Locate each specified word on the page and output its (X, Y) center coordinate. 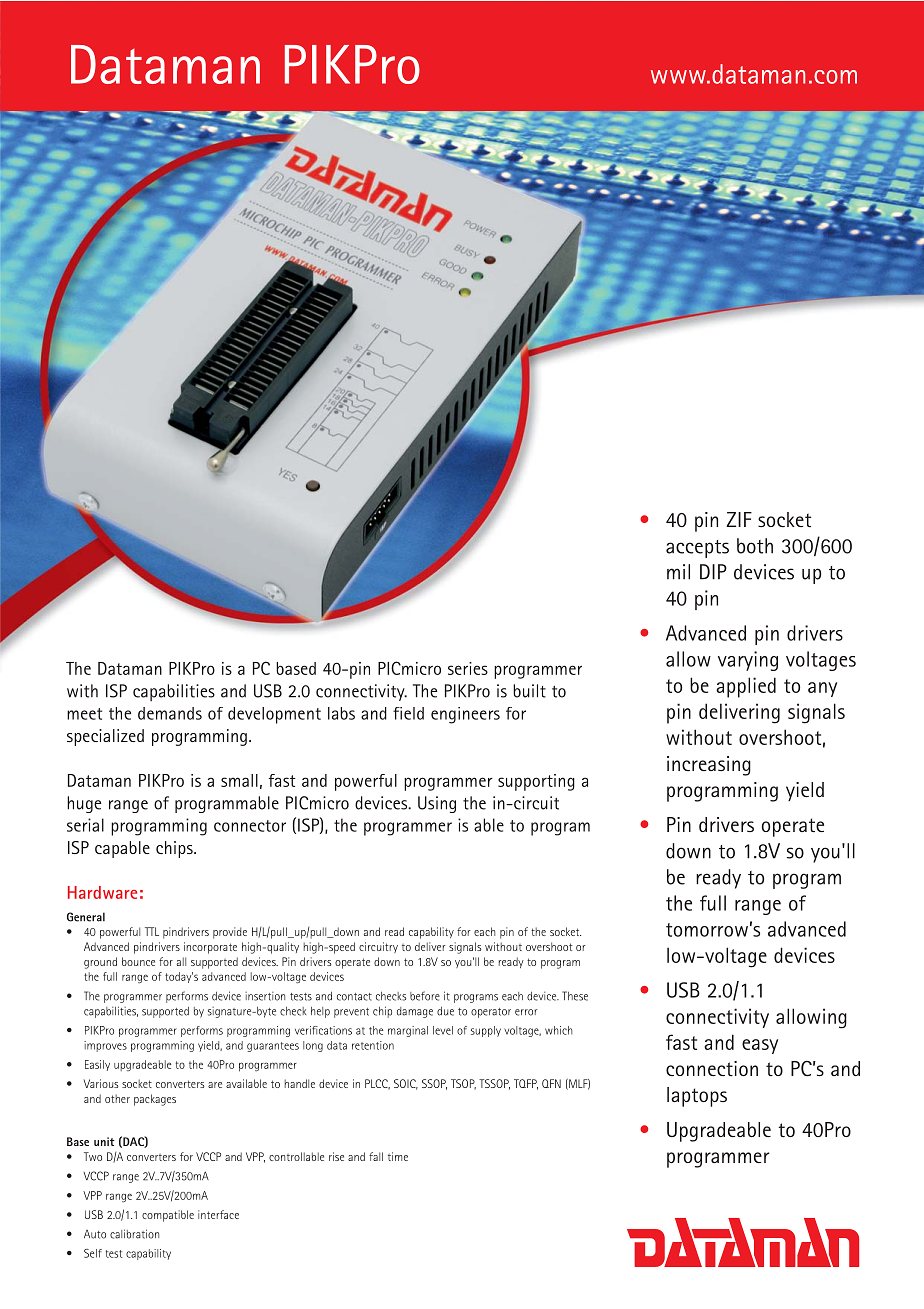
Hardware (102, 892)
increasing (709, 766)
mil (678, 572)
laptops (697, 1097)
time (398, 1156)
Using (437, 804)
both (755, 546)
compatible (168, 1216)
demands (170, 713)
